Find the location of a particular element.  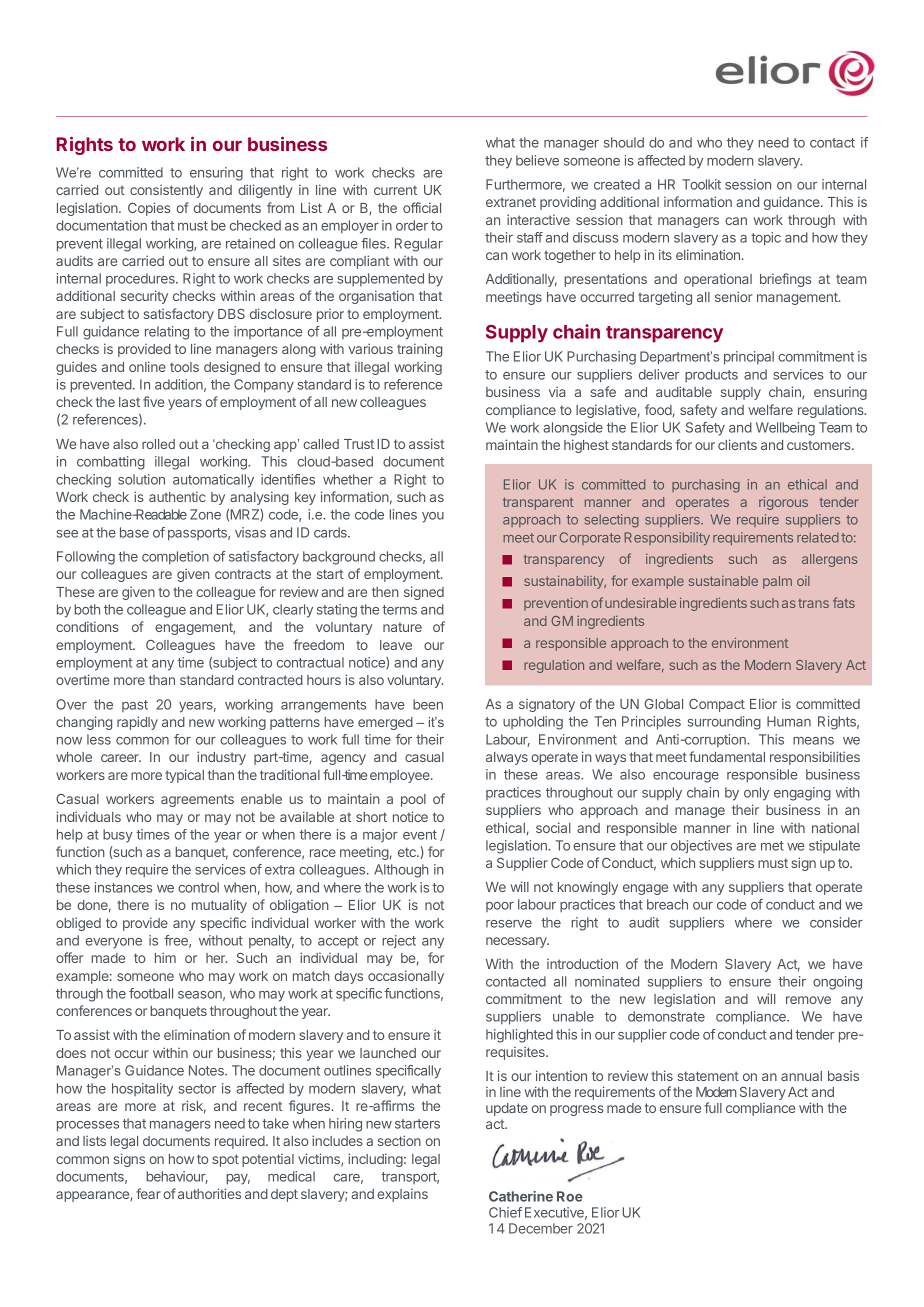

consider is located at coordinates (836, 922).
